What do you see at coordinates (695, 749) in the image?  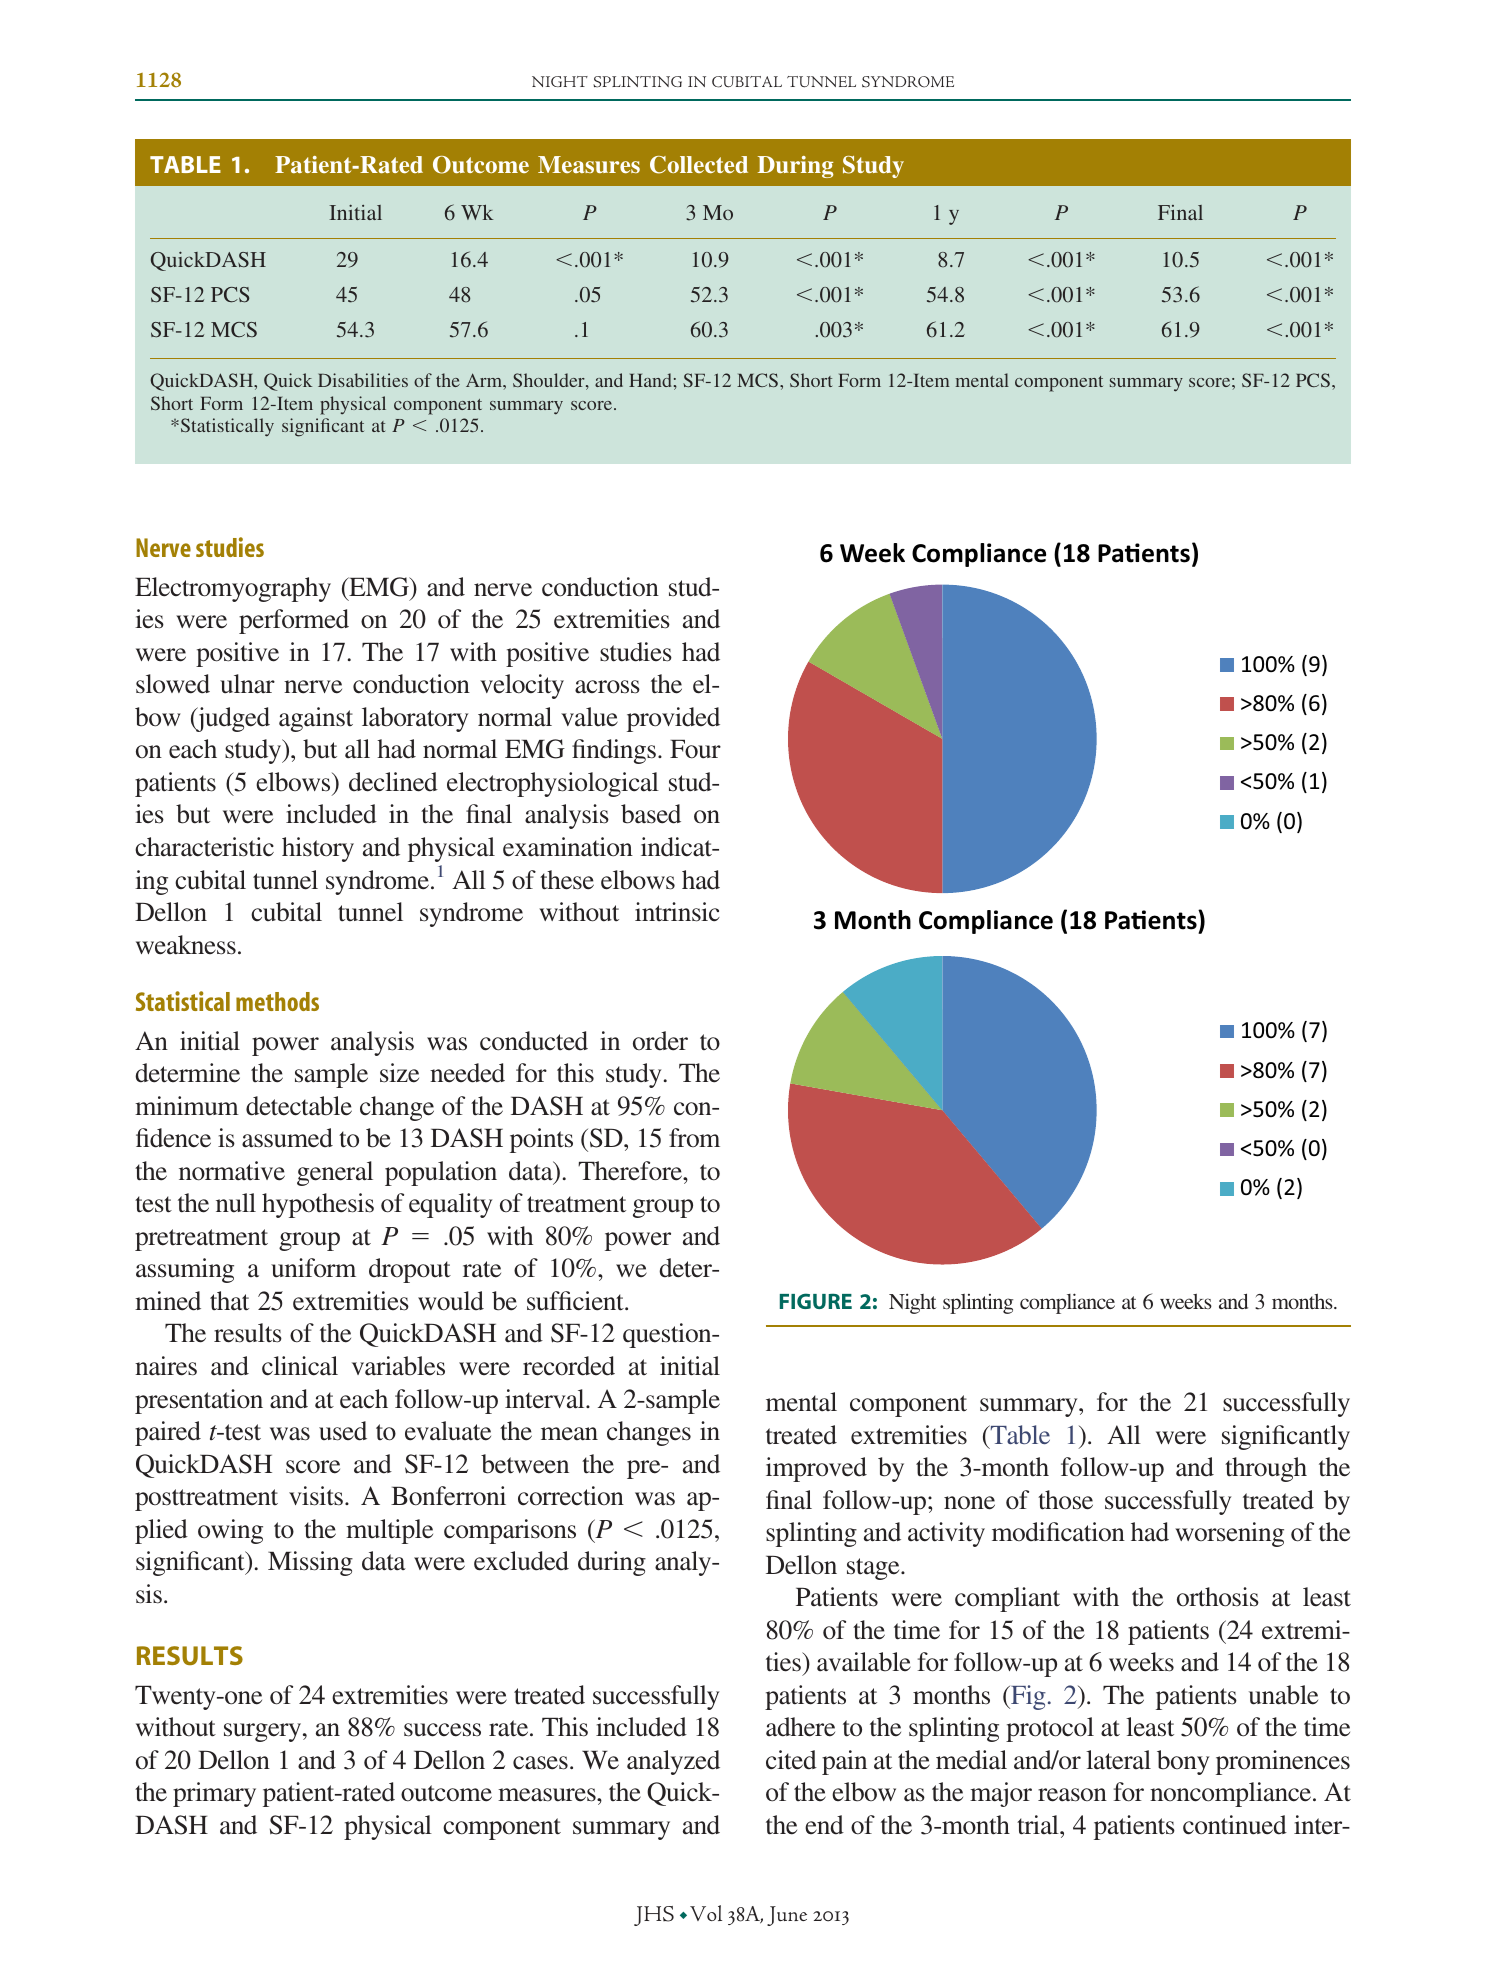 I see `Four` at bounding box center [695, 749].
